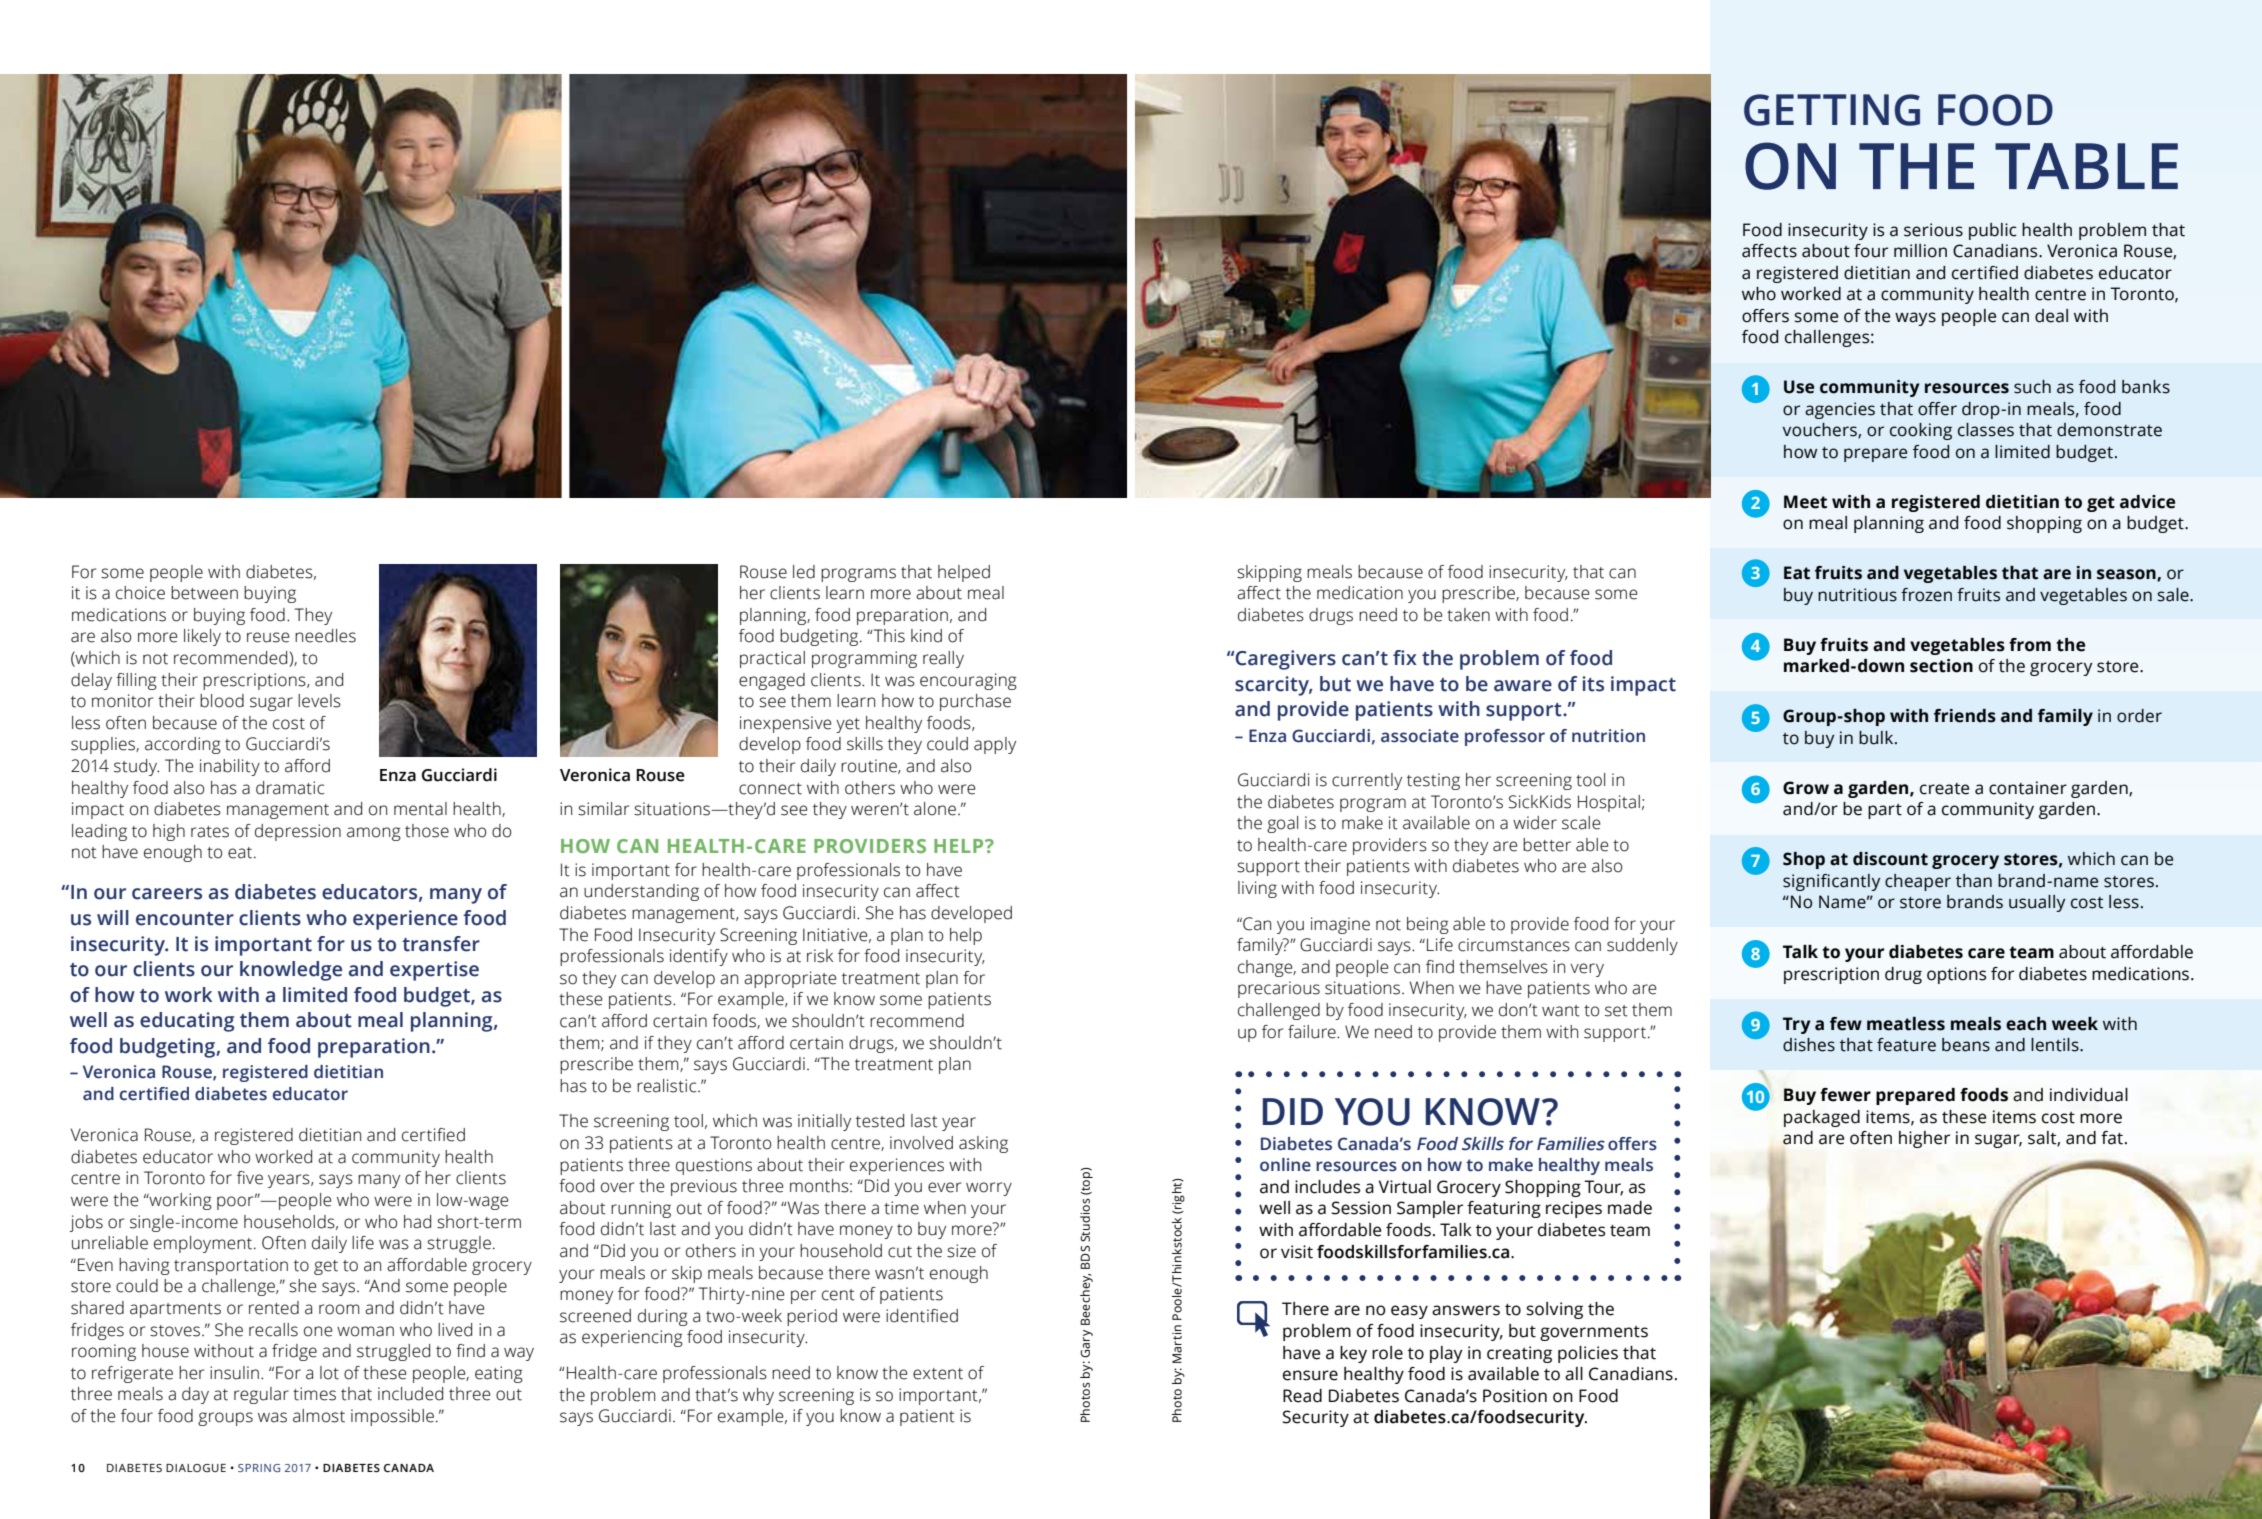 Image resolution: width=2262 pixels, height=1519 pixels. What do you see at coordinates (1918, 882) in the screenshot?
I see `cheaper` at bounding box center [1918, 882].
